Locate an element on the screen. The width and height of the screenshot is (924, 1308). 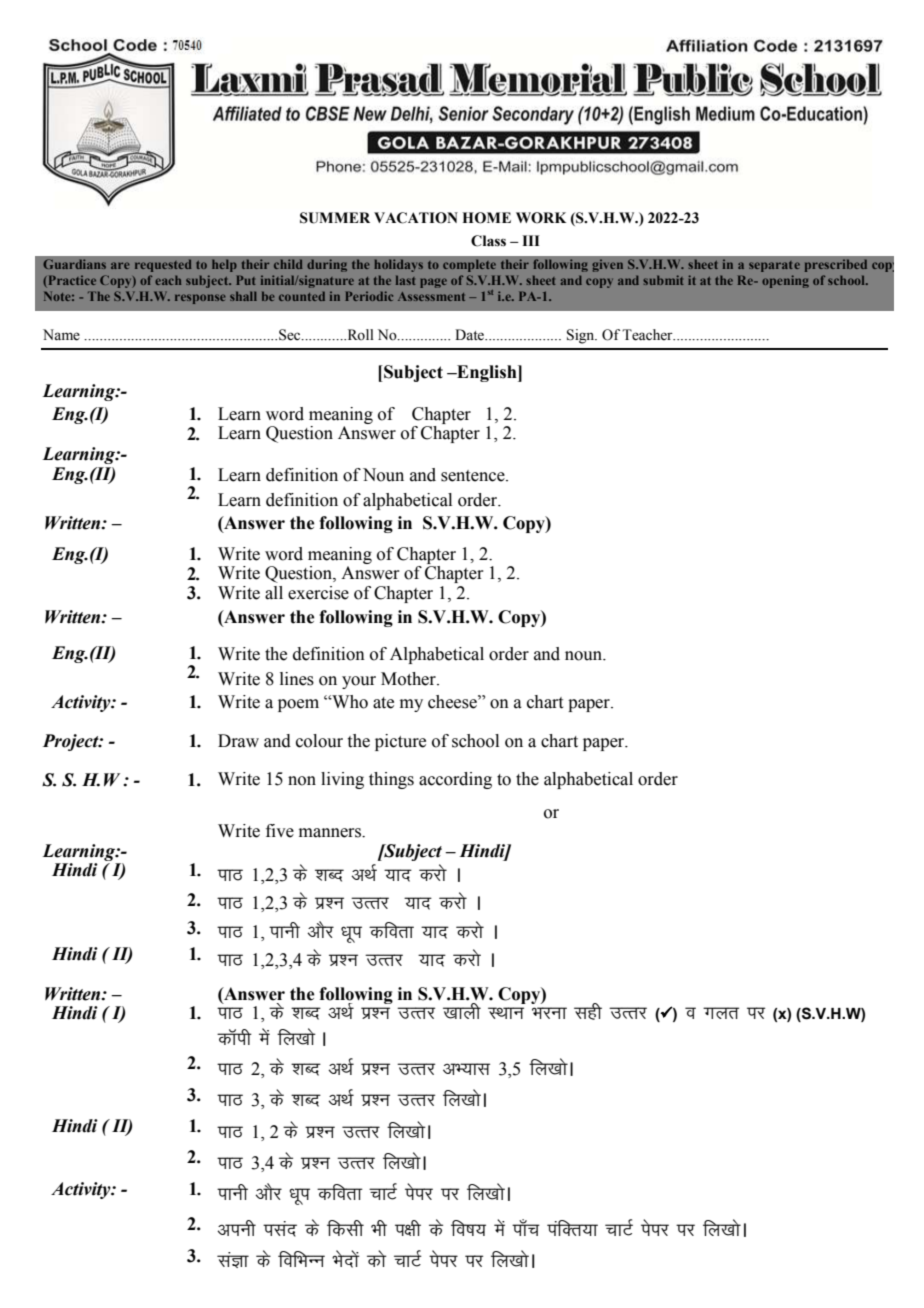
requested is located at coordinates (163, 265).
